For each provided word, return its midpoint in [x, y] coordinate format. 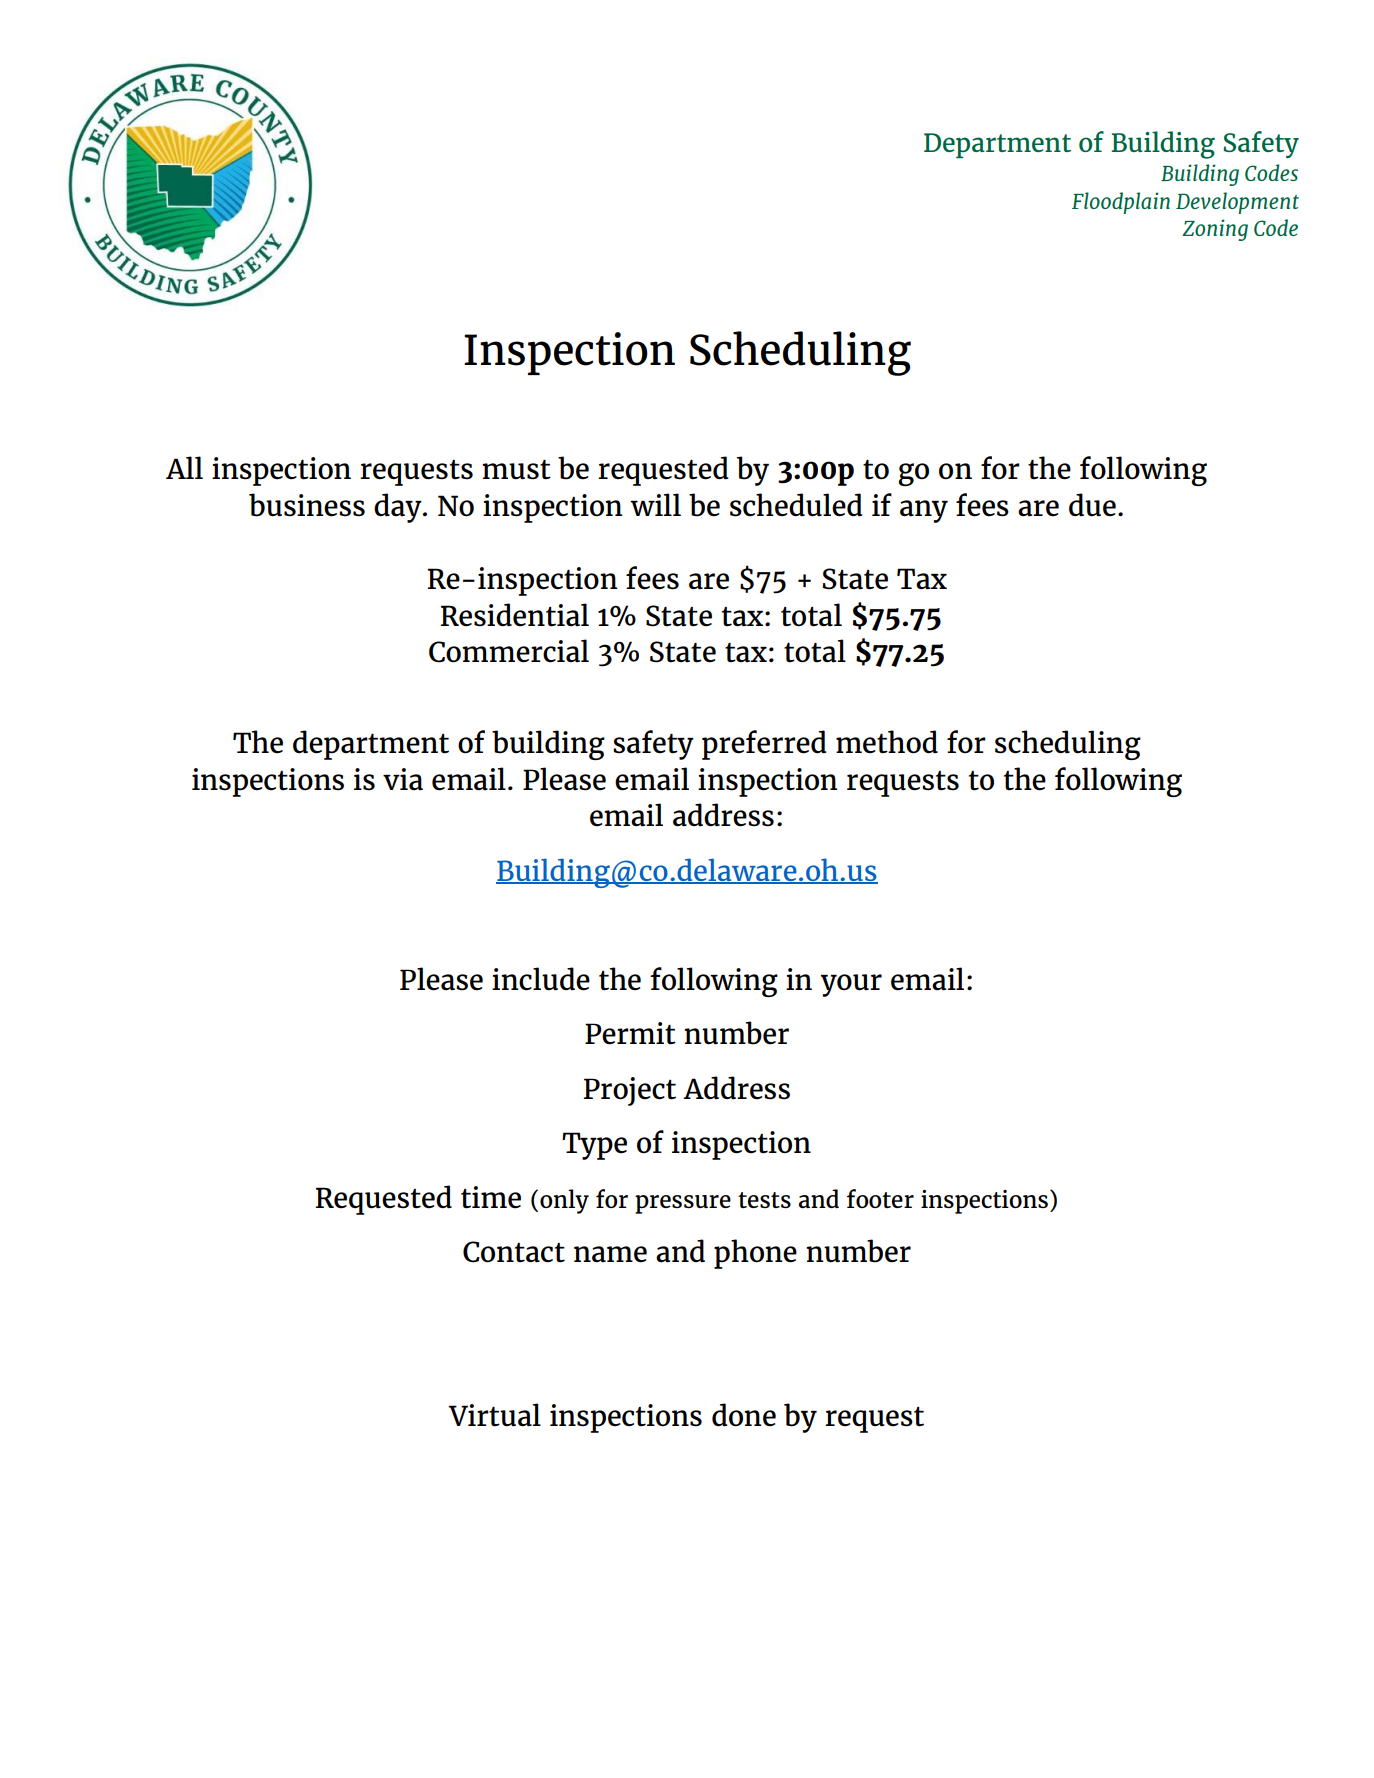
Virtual [494, 1415]
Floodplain [1121, 203]
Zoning [1215, 230]
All [184, 467]
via [403, 779]
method [887, 742]
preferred [764, 745]
